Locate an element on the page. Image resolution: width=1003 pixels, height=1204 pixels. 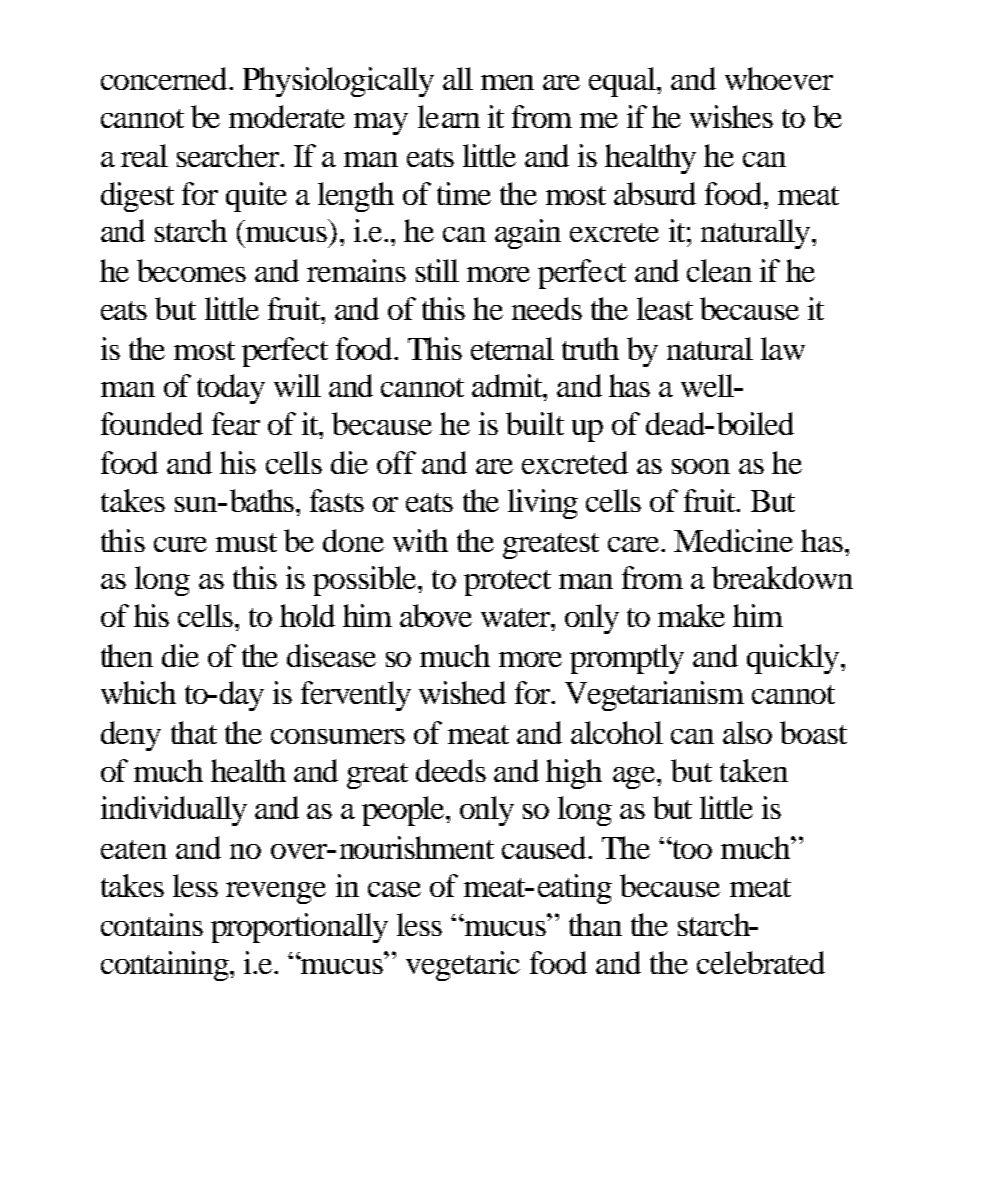
then is located at coordinates (127, 655).
